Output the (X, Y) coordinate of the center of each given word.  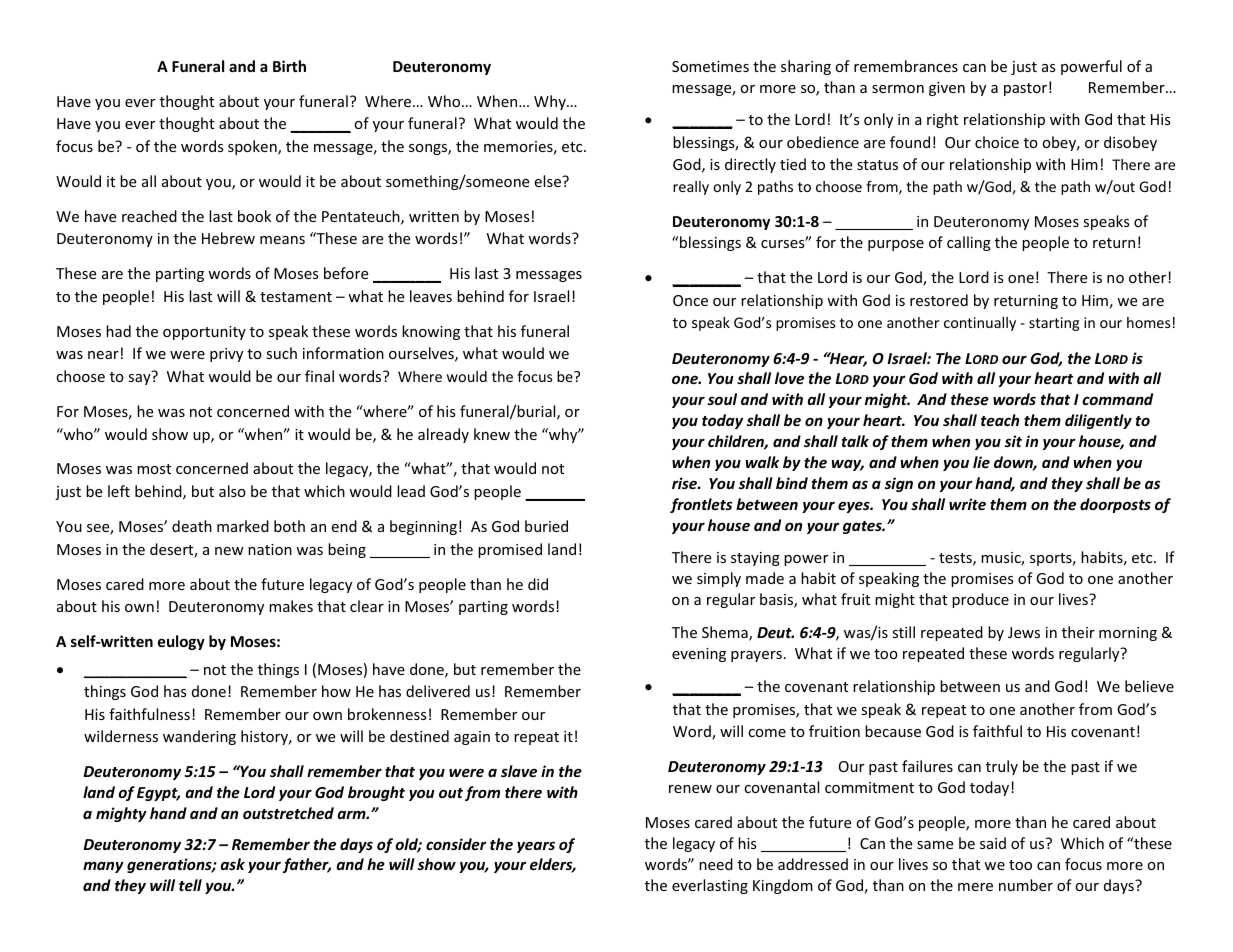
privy (226, 355)
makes (291, 606)
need (716, 864)
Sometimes (710, 66)
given (947, 89)
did (538, 584)
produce (980, 600)
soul (722, 399)
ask (232, 864)
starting (1054, 324)
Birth (289, 66)
